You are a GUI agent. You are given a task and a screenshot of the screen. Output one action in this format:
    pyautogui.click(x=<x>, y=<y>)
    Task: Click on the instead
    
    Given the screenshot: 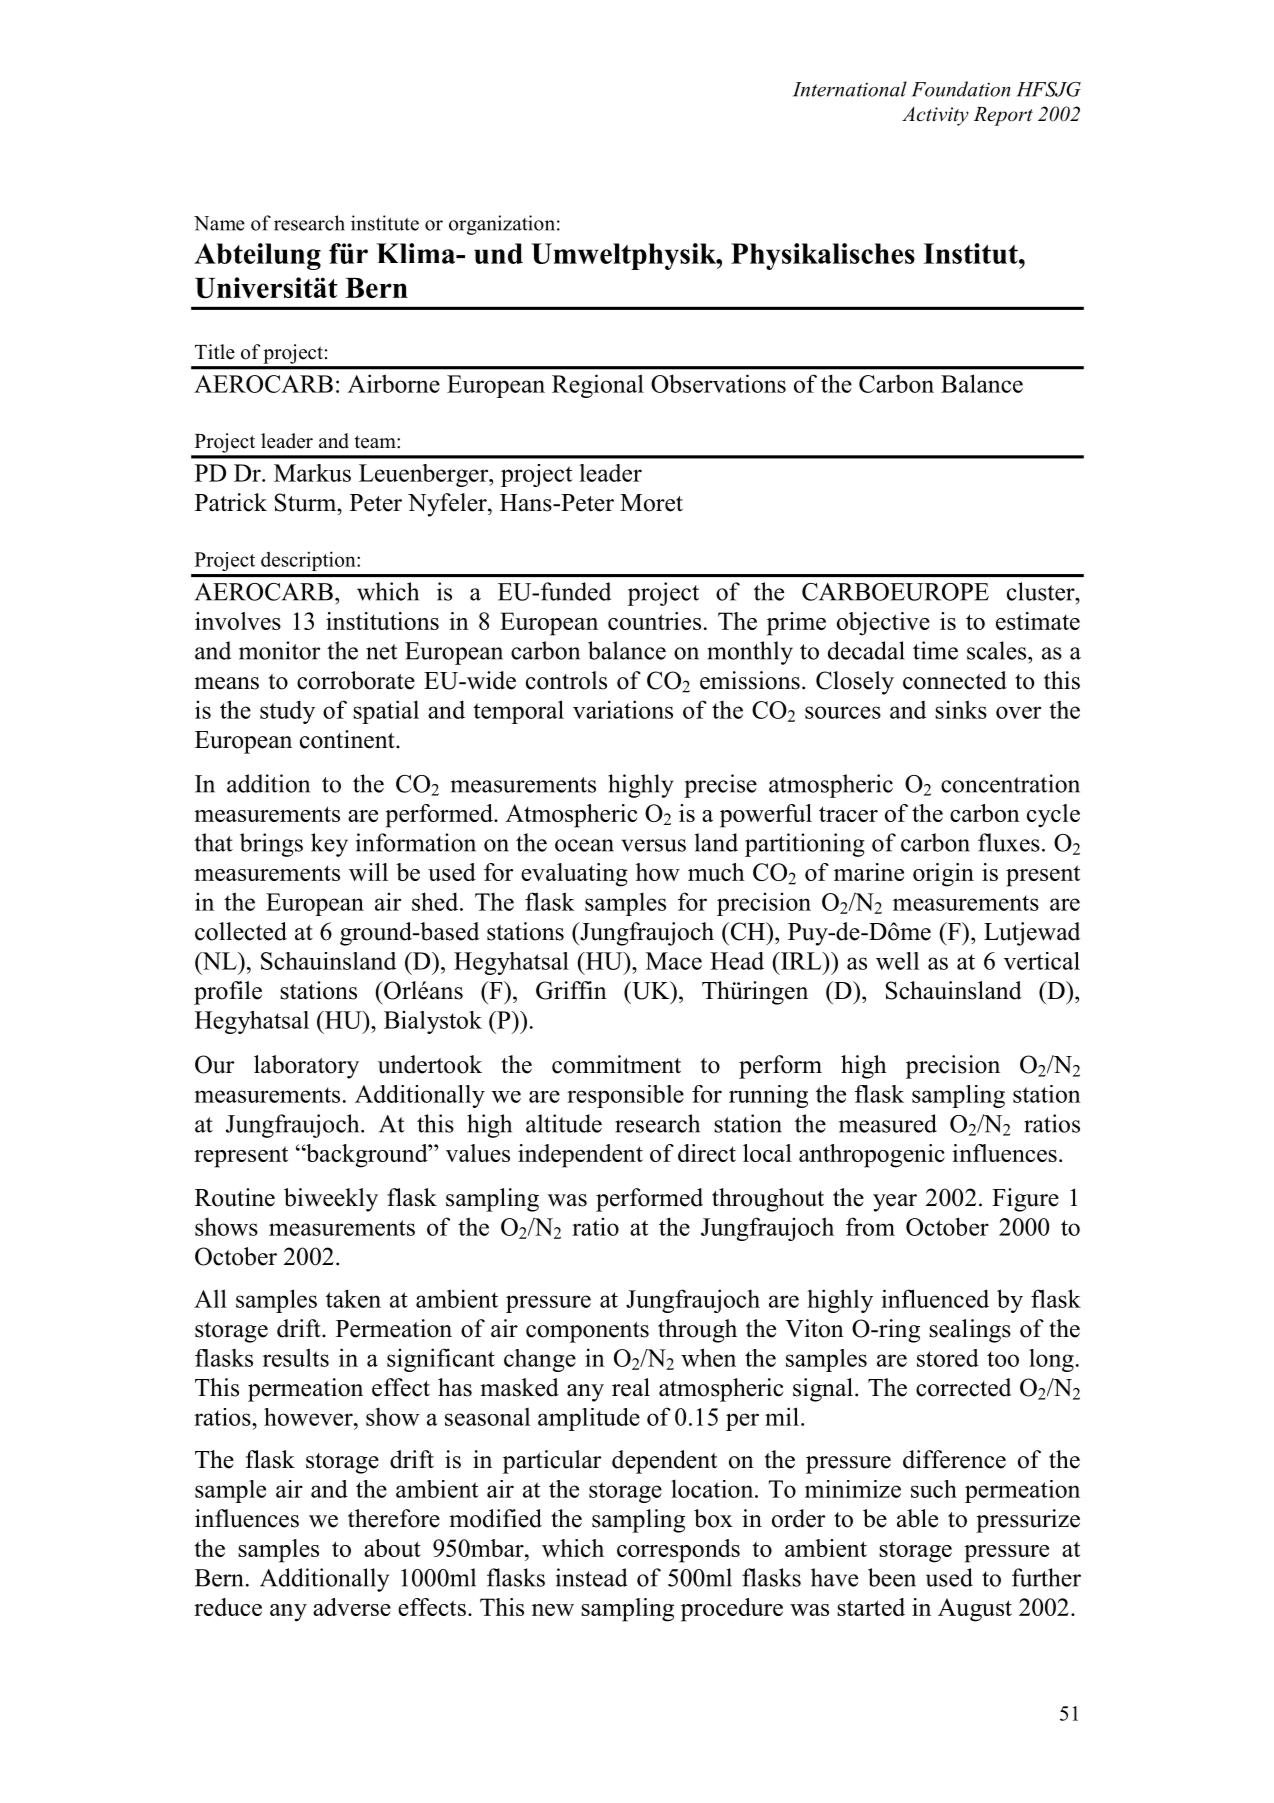 What is the action you would take?
    pyautogui.click(x=592, y=1577)
